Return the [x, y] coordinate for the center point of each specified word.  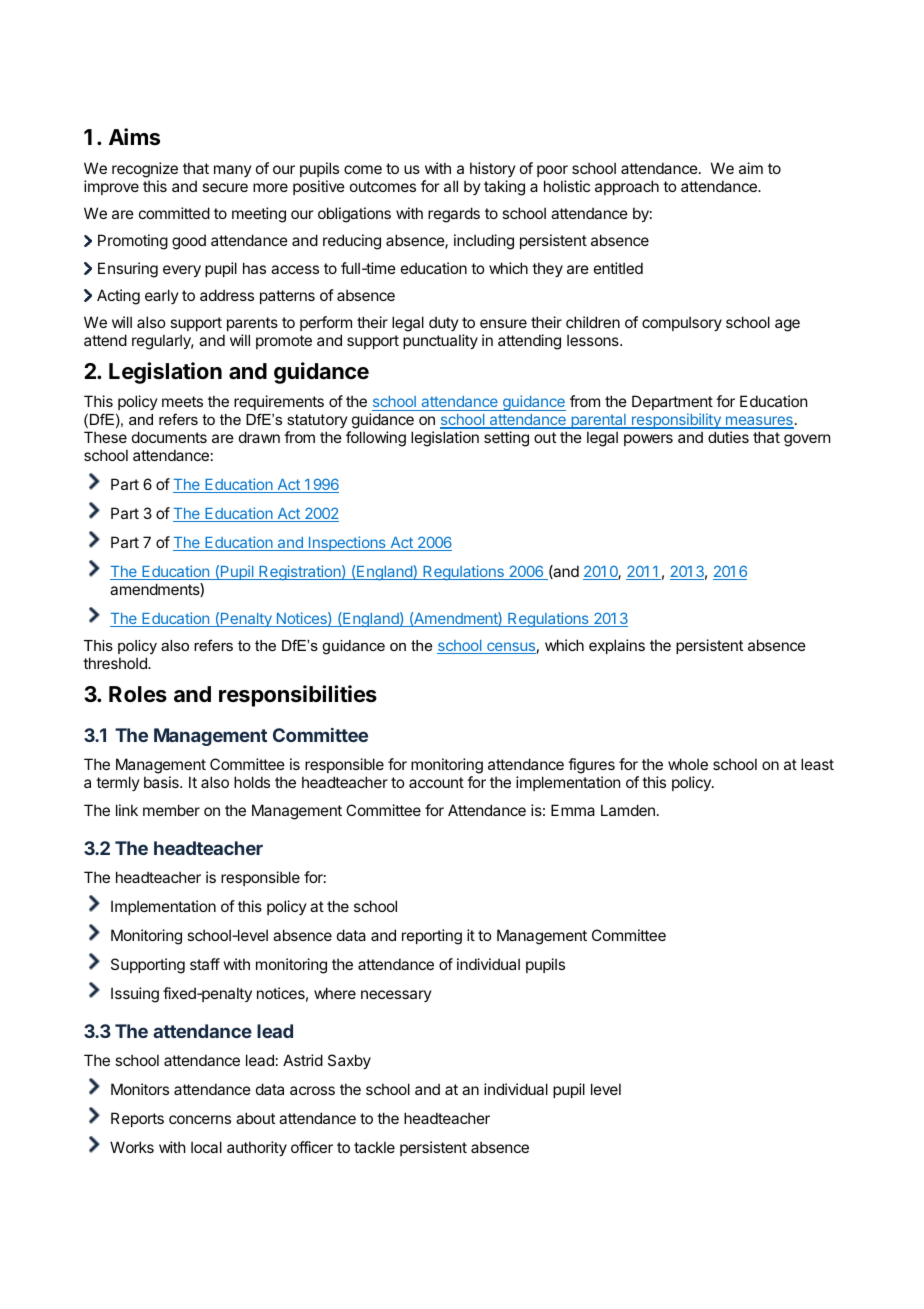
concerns [200, 1119]
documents [169, 437]
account [436, 782]
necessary [396, 996]
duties [728, 437]
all [451, 186]
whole [688, 764]
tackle [374, 1147]
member [171, 810]
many [233, 171]
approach [627, 187]
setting [506, 439]
